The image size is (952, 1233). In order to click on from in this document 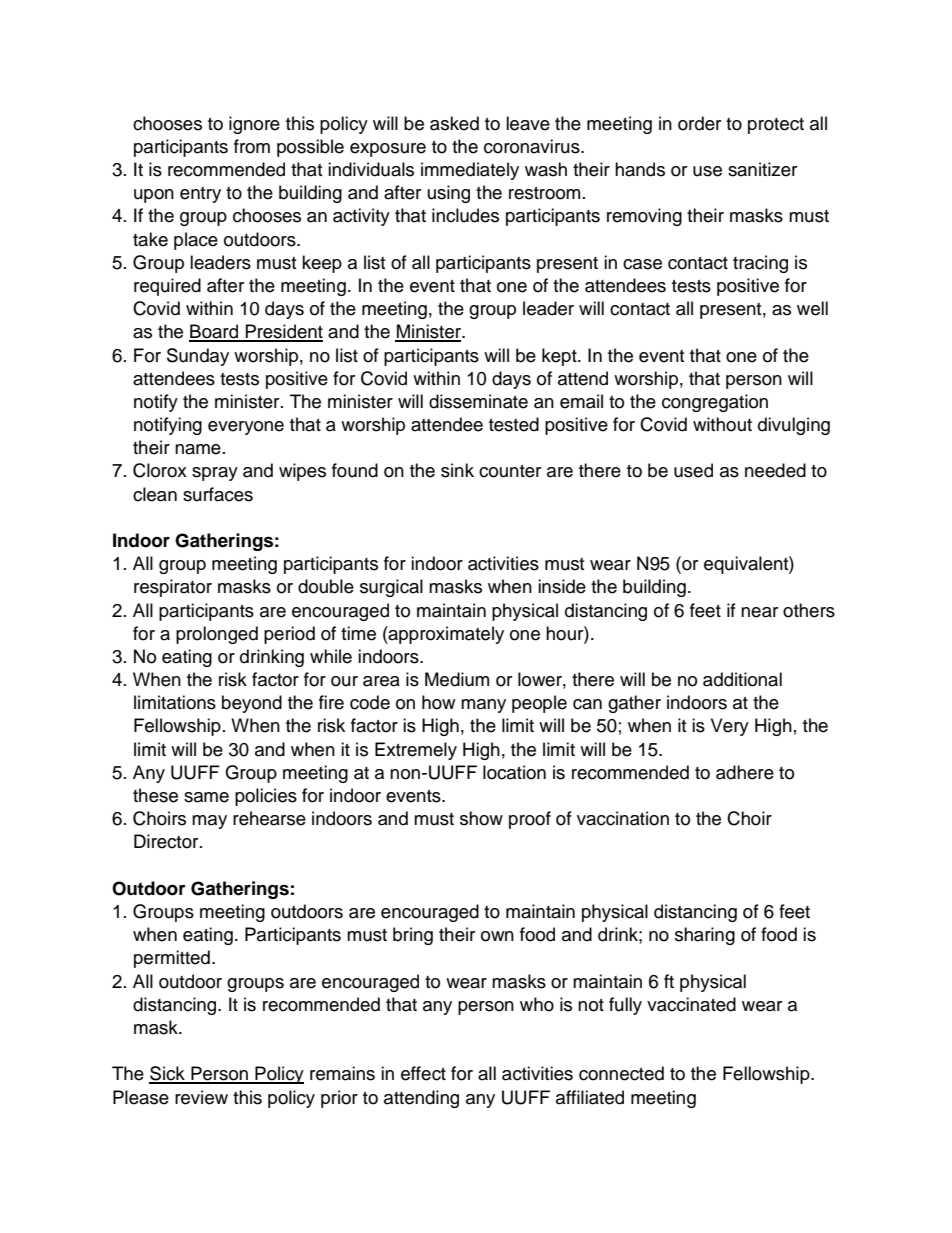, I will do `click(252, 146)`.
